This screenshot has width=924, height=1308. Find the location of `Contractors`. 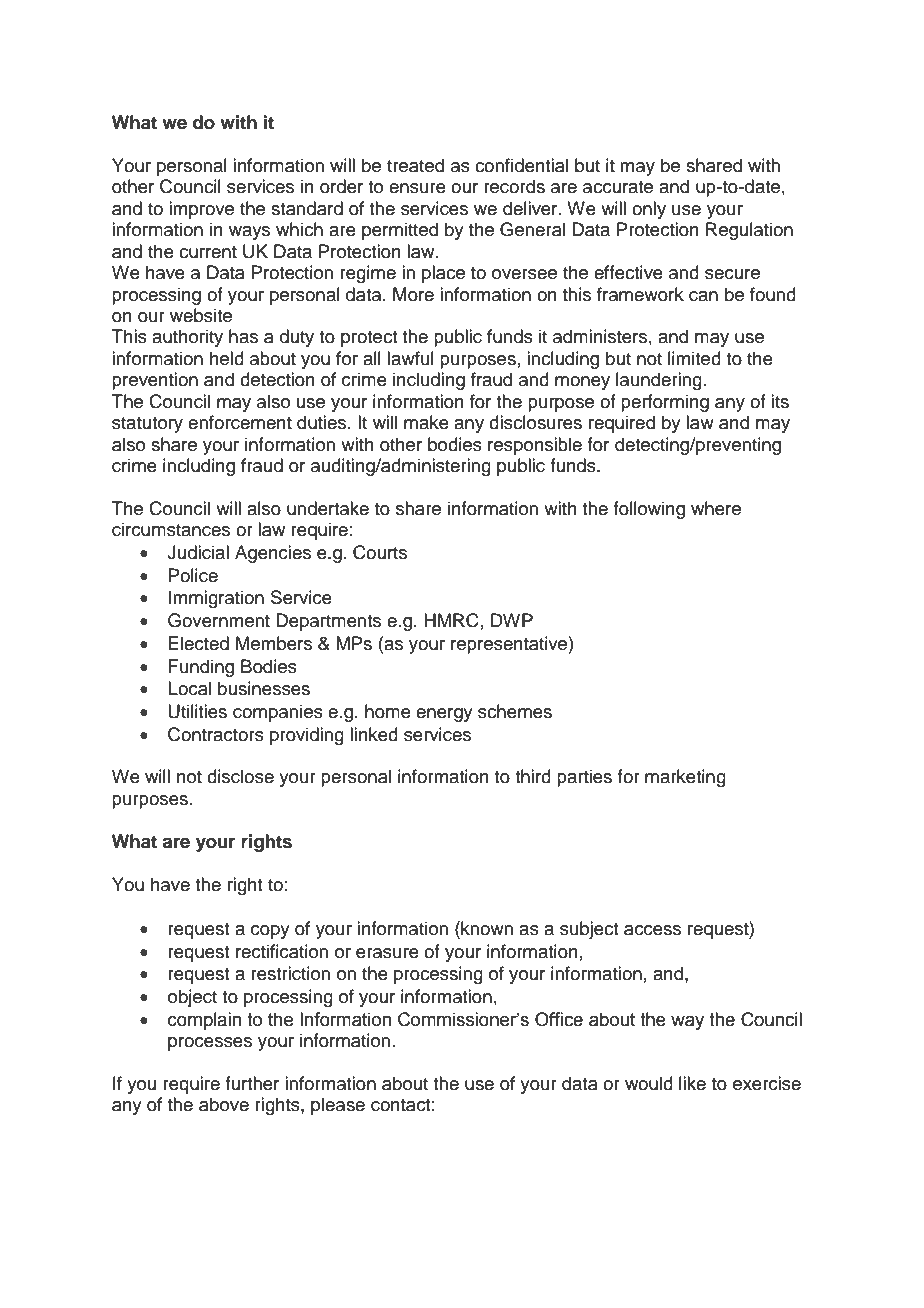

Contractors is located at coordinates (216, 734).
